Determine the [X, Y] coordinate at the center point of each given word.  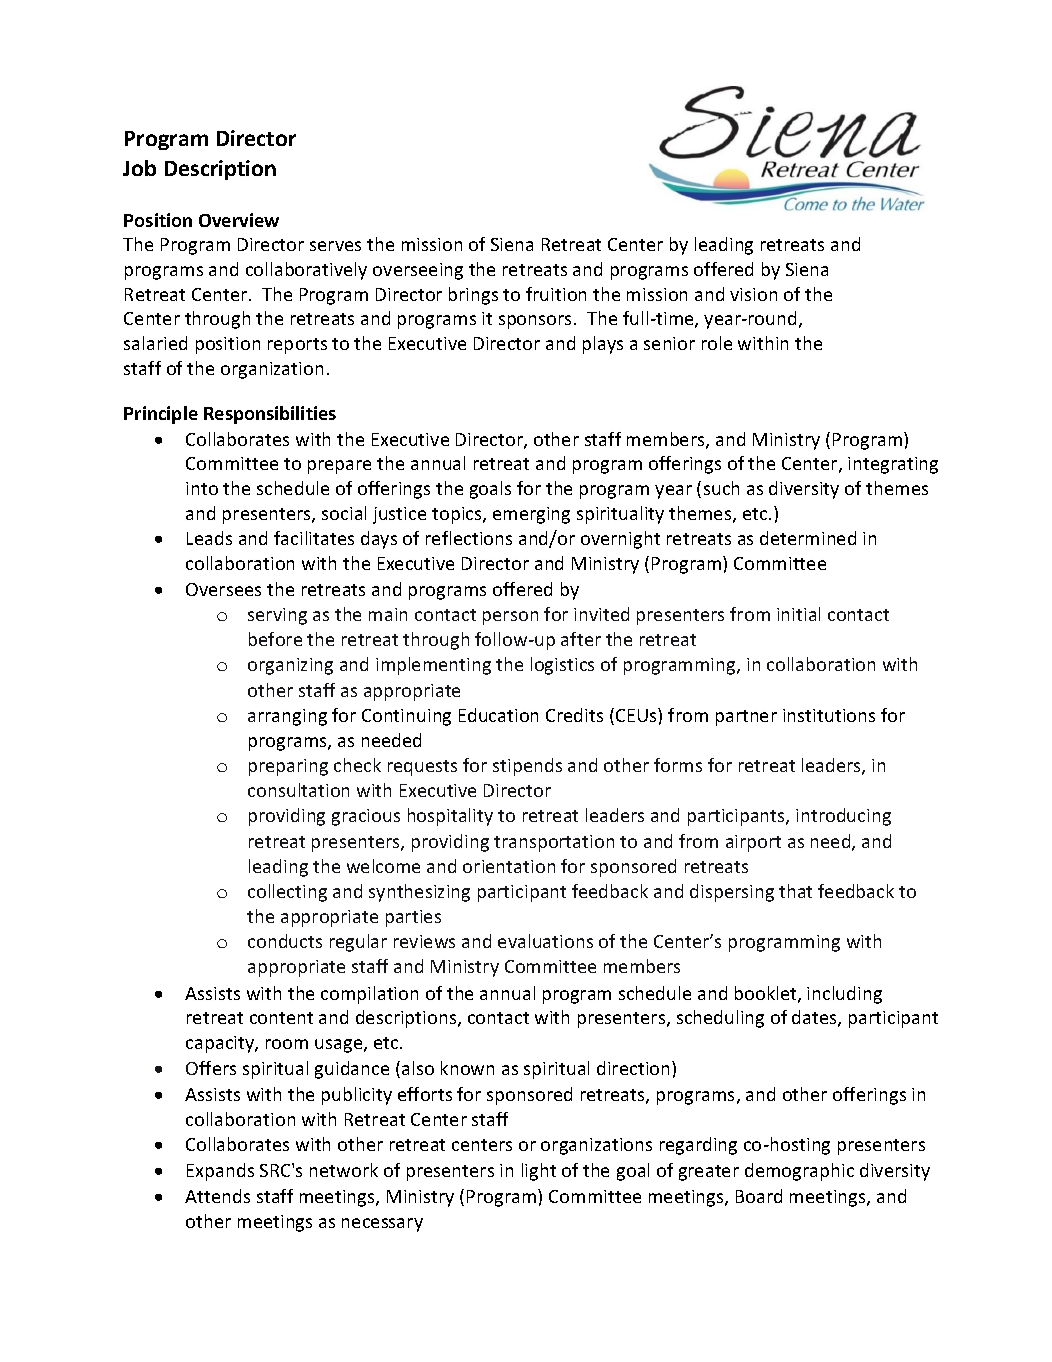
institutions [829, 715]
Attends [217, 1196]
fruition [556, 294]
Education [498, 715]
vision [753, 294]
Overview [239, 220]
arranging [287, 717]
